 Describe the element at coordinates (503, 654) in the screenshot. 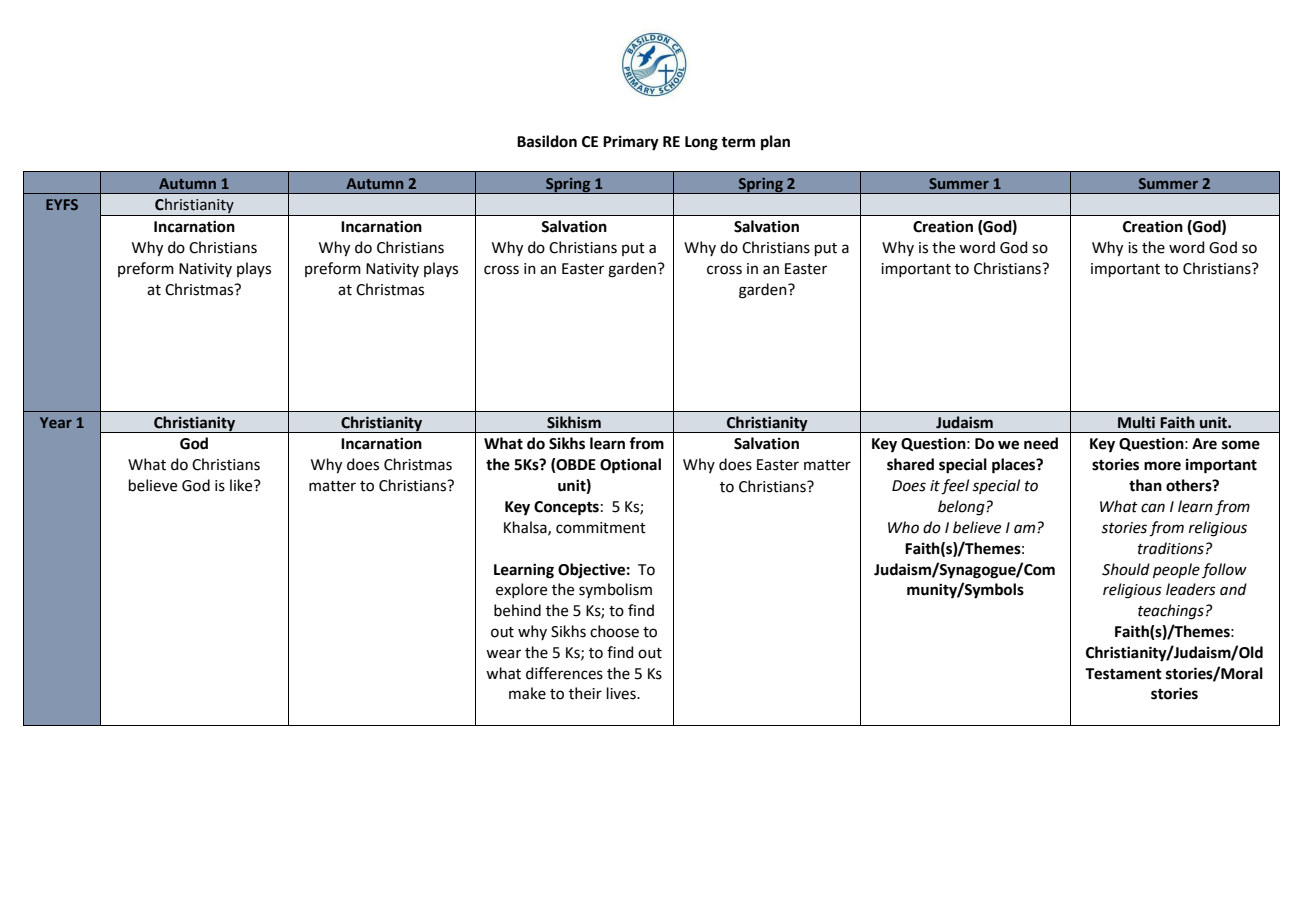

I see `wear` at that location.
